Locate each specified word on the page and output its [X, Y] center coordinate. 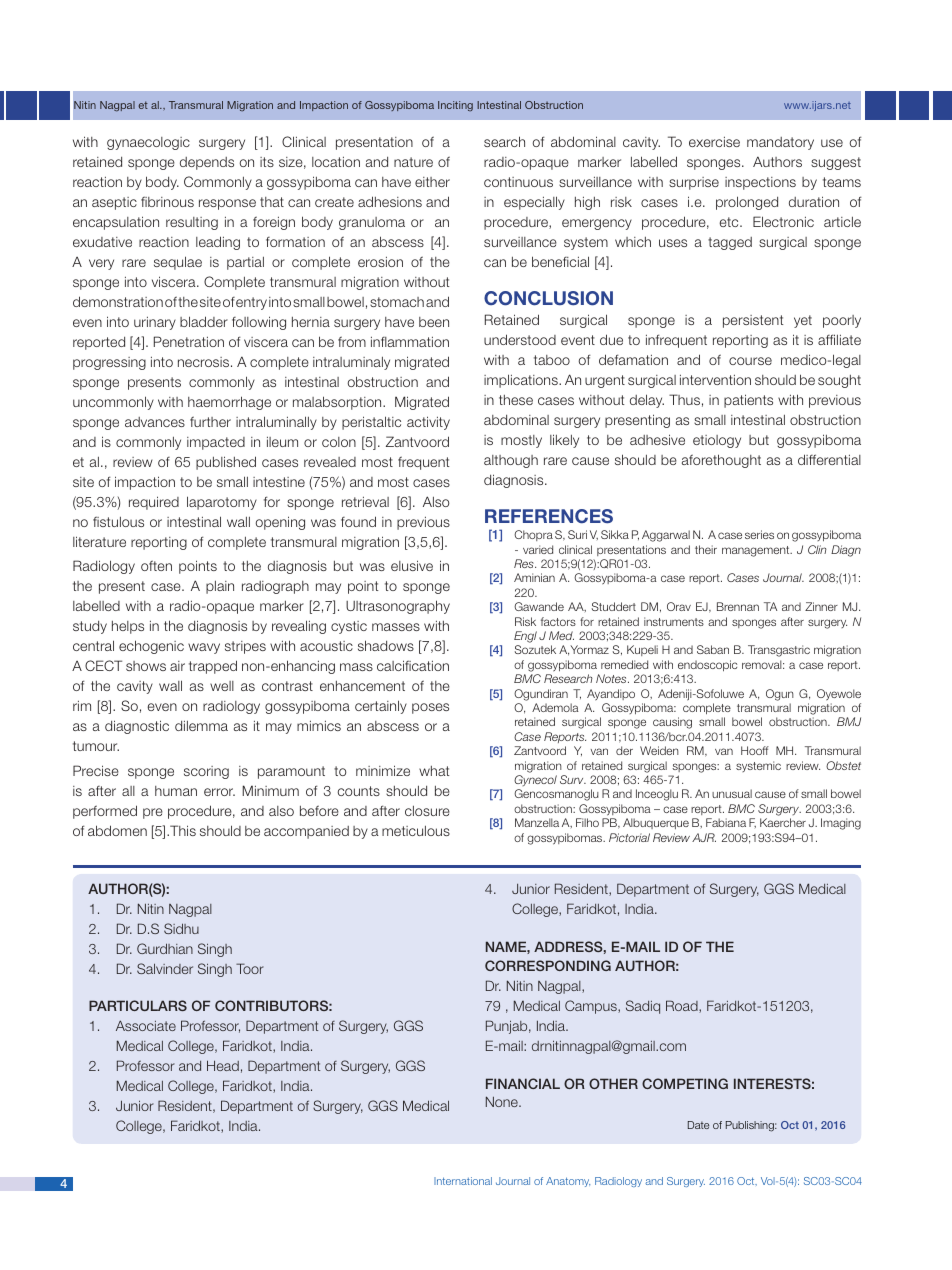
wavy [204, 648]
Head [223, 1065]
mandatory [780, 143]
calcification [413, 665]
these [516, 400]
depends [207, 163]
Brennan [738, 606]
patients [748, 401]
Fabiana [726, 822]
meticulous [416, 830]
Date [698, 1125]
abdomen [117, 830]
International [463, 1181]
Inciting [455, 106]
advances [155, 422]
